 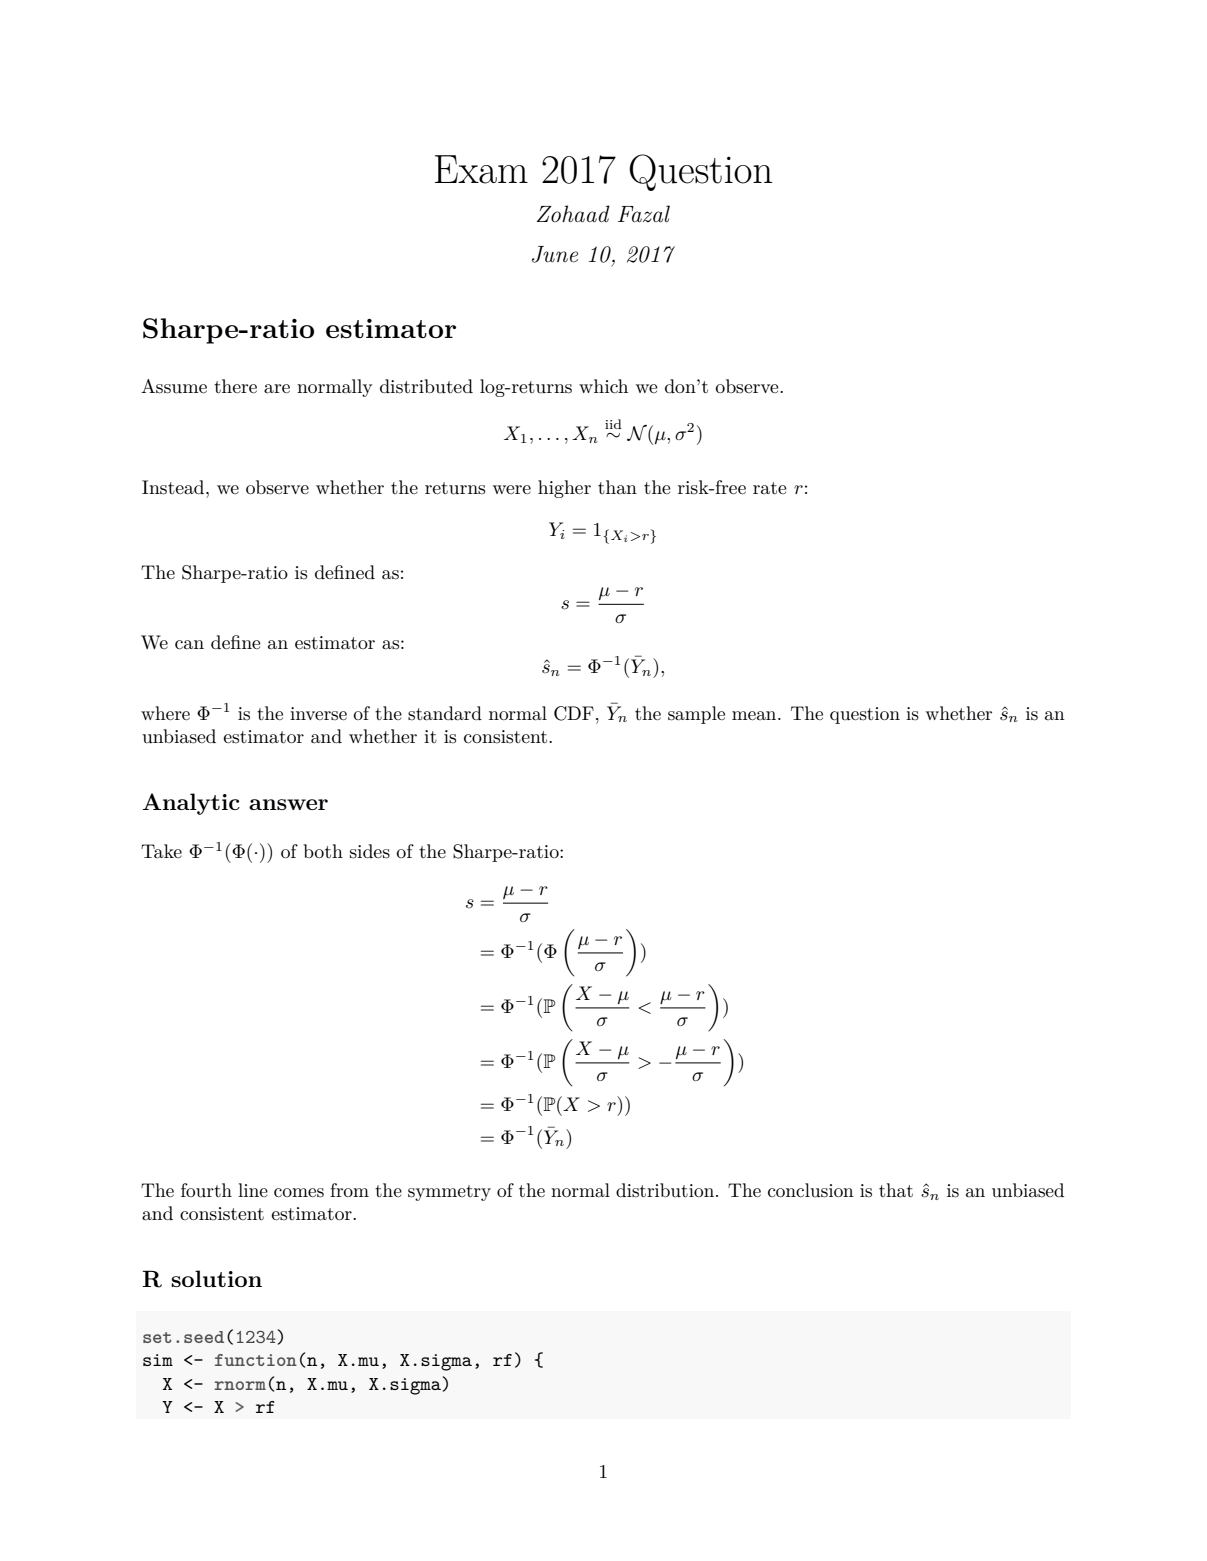 What do you see at coordinates (323, 851) in the screenshot?
I see `both` at bounding box center [323, 851].
